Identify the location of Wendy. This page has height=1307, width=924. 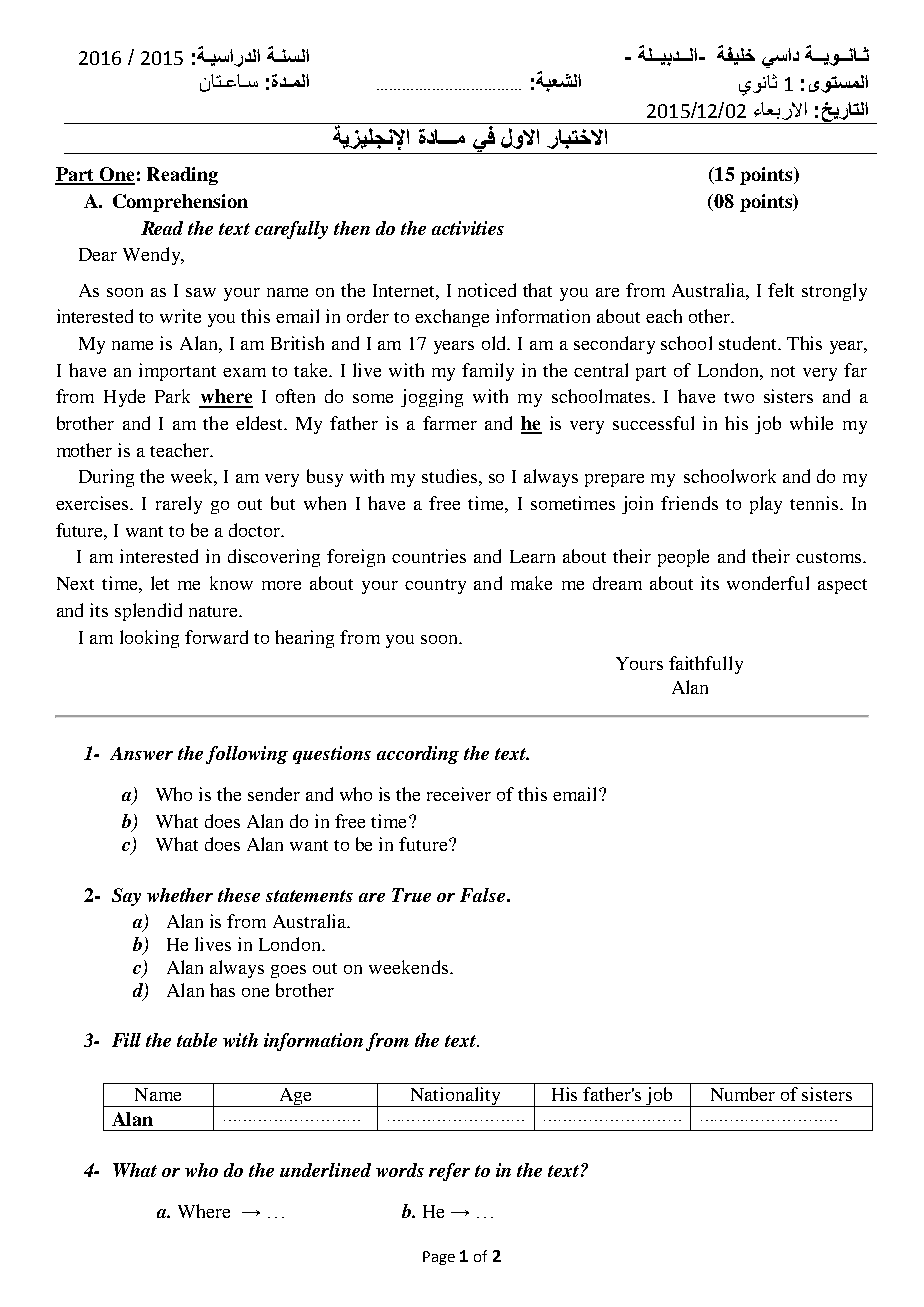
(153, 256).
